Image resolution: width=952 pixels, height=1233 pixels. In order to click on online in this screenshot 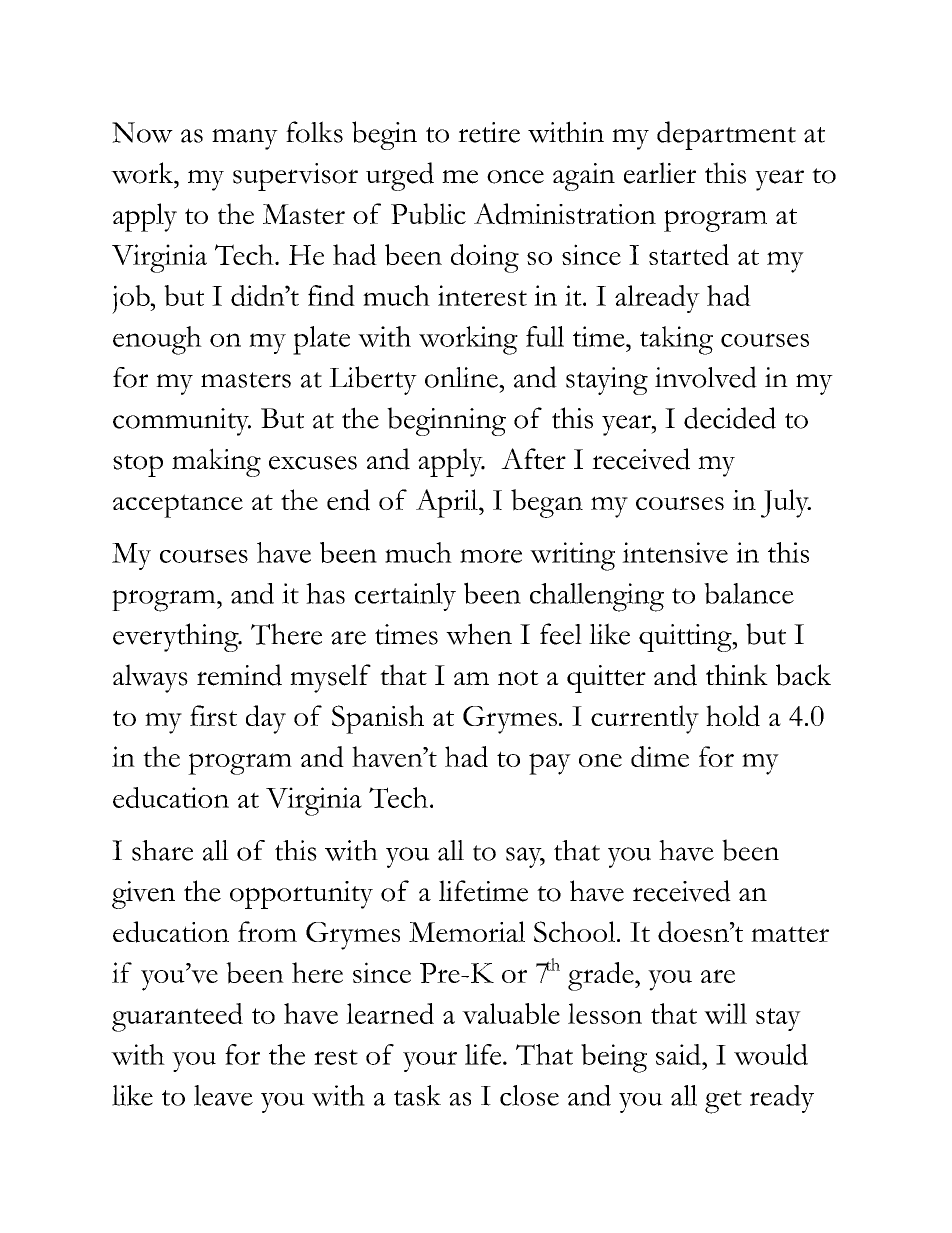, I will do `click(462, 377)`.
